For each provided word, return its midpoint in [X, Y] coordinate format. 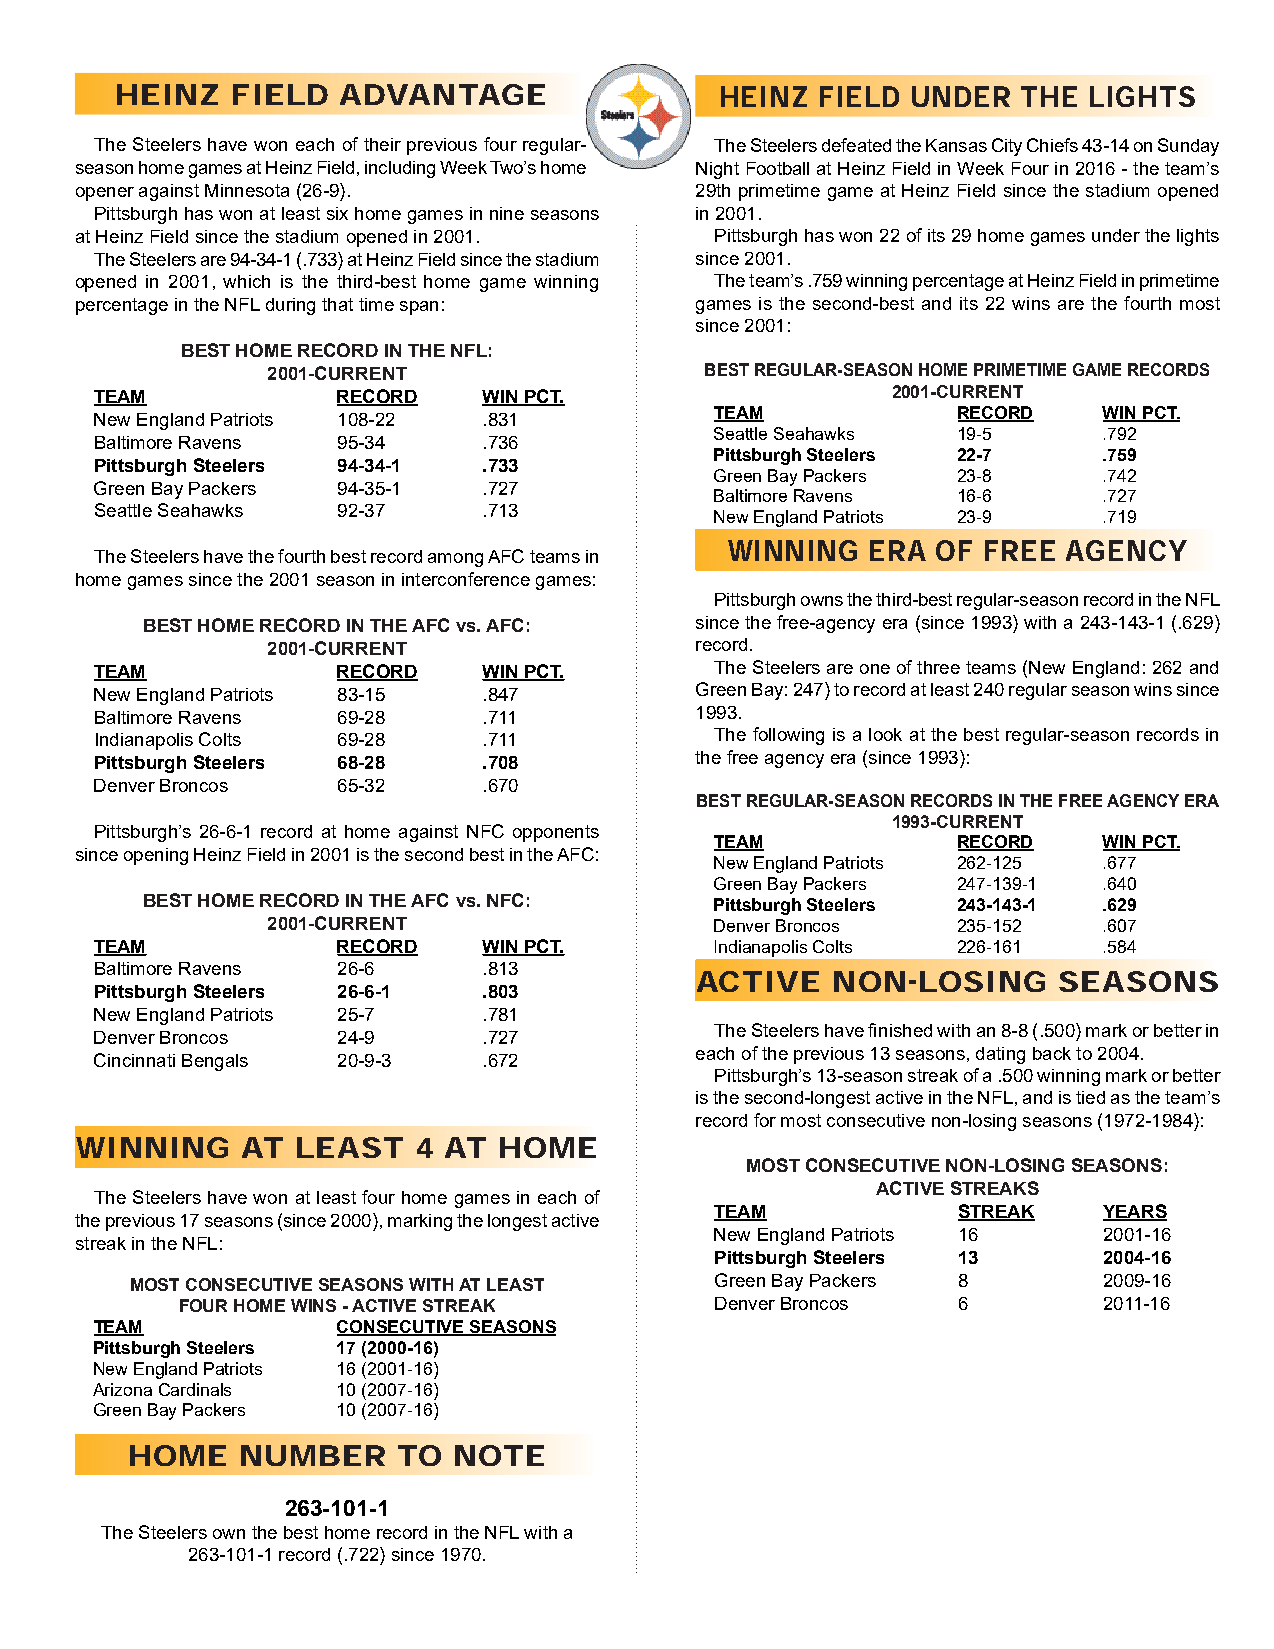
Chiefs [1052, 145]
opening [156, 856]
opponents [556, 833]
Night [717, 170]
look [885, 734]
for [765, 1120]
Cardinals [195, 1389]
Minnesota [247, 190]
